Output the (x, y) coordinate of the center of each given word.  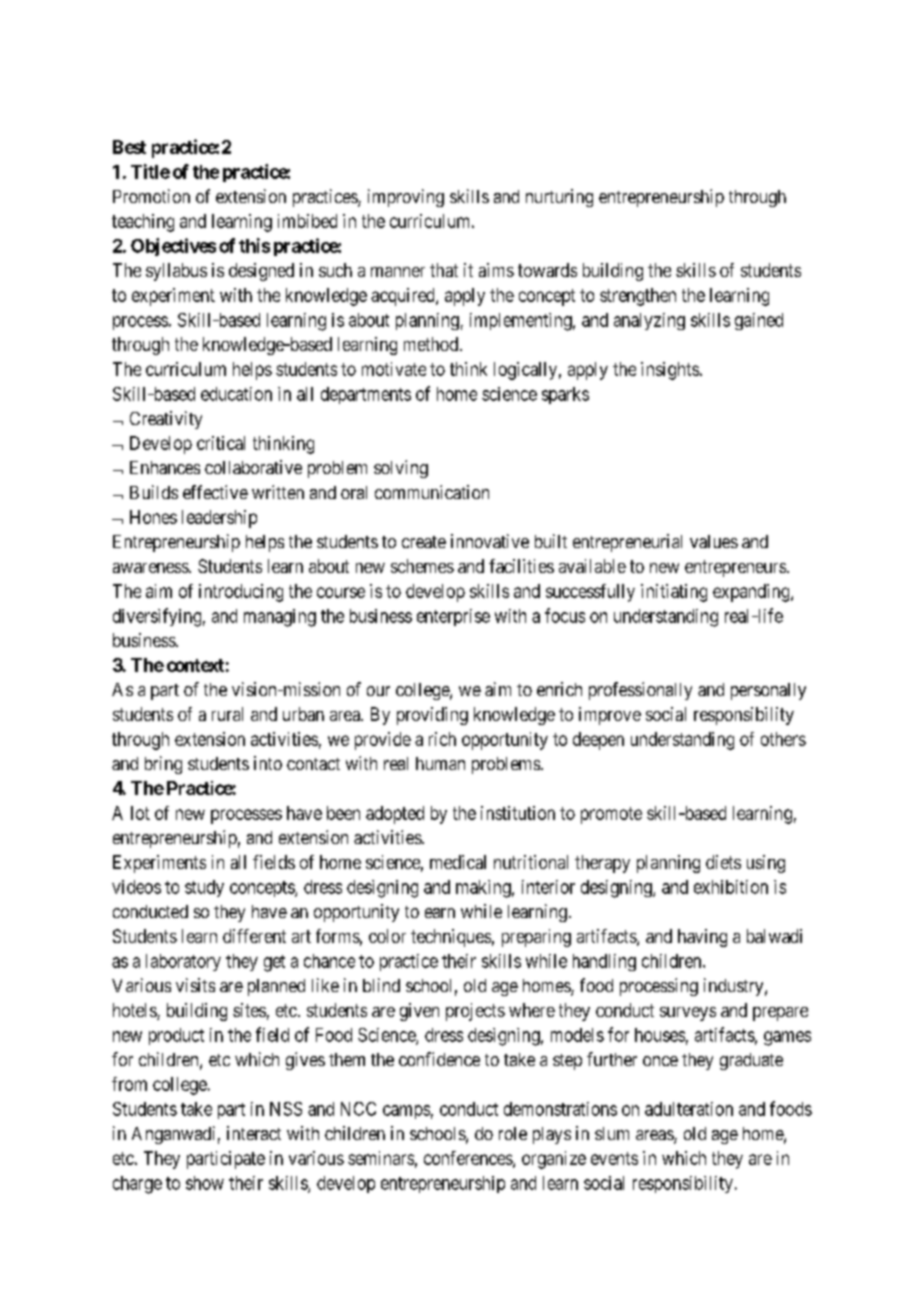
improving (406, 198)
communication (432, 492)
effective (215, 492)
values (714, 541)
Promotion (151, 196)
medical (458, 862)
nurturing (559, 198)
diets (723, 862)
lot (140, 813)
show (205, 1183)
